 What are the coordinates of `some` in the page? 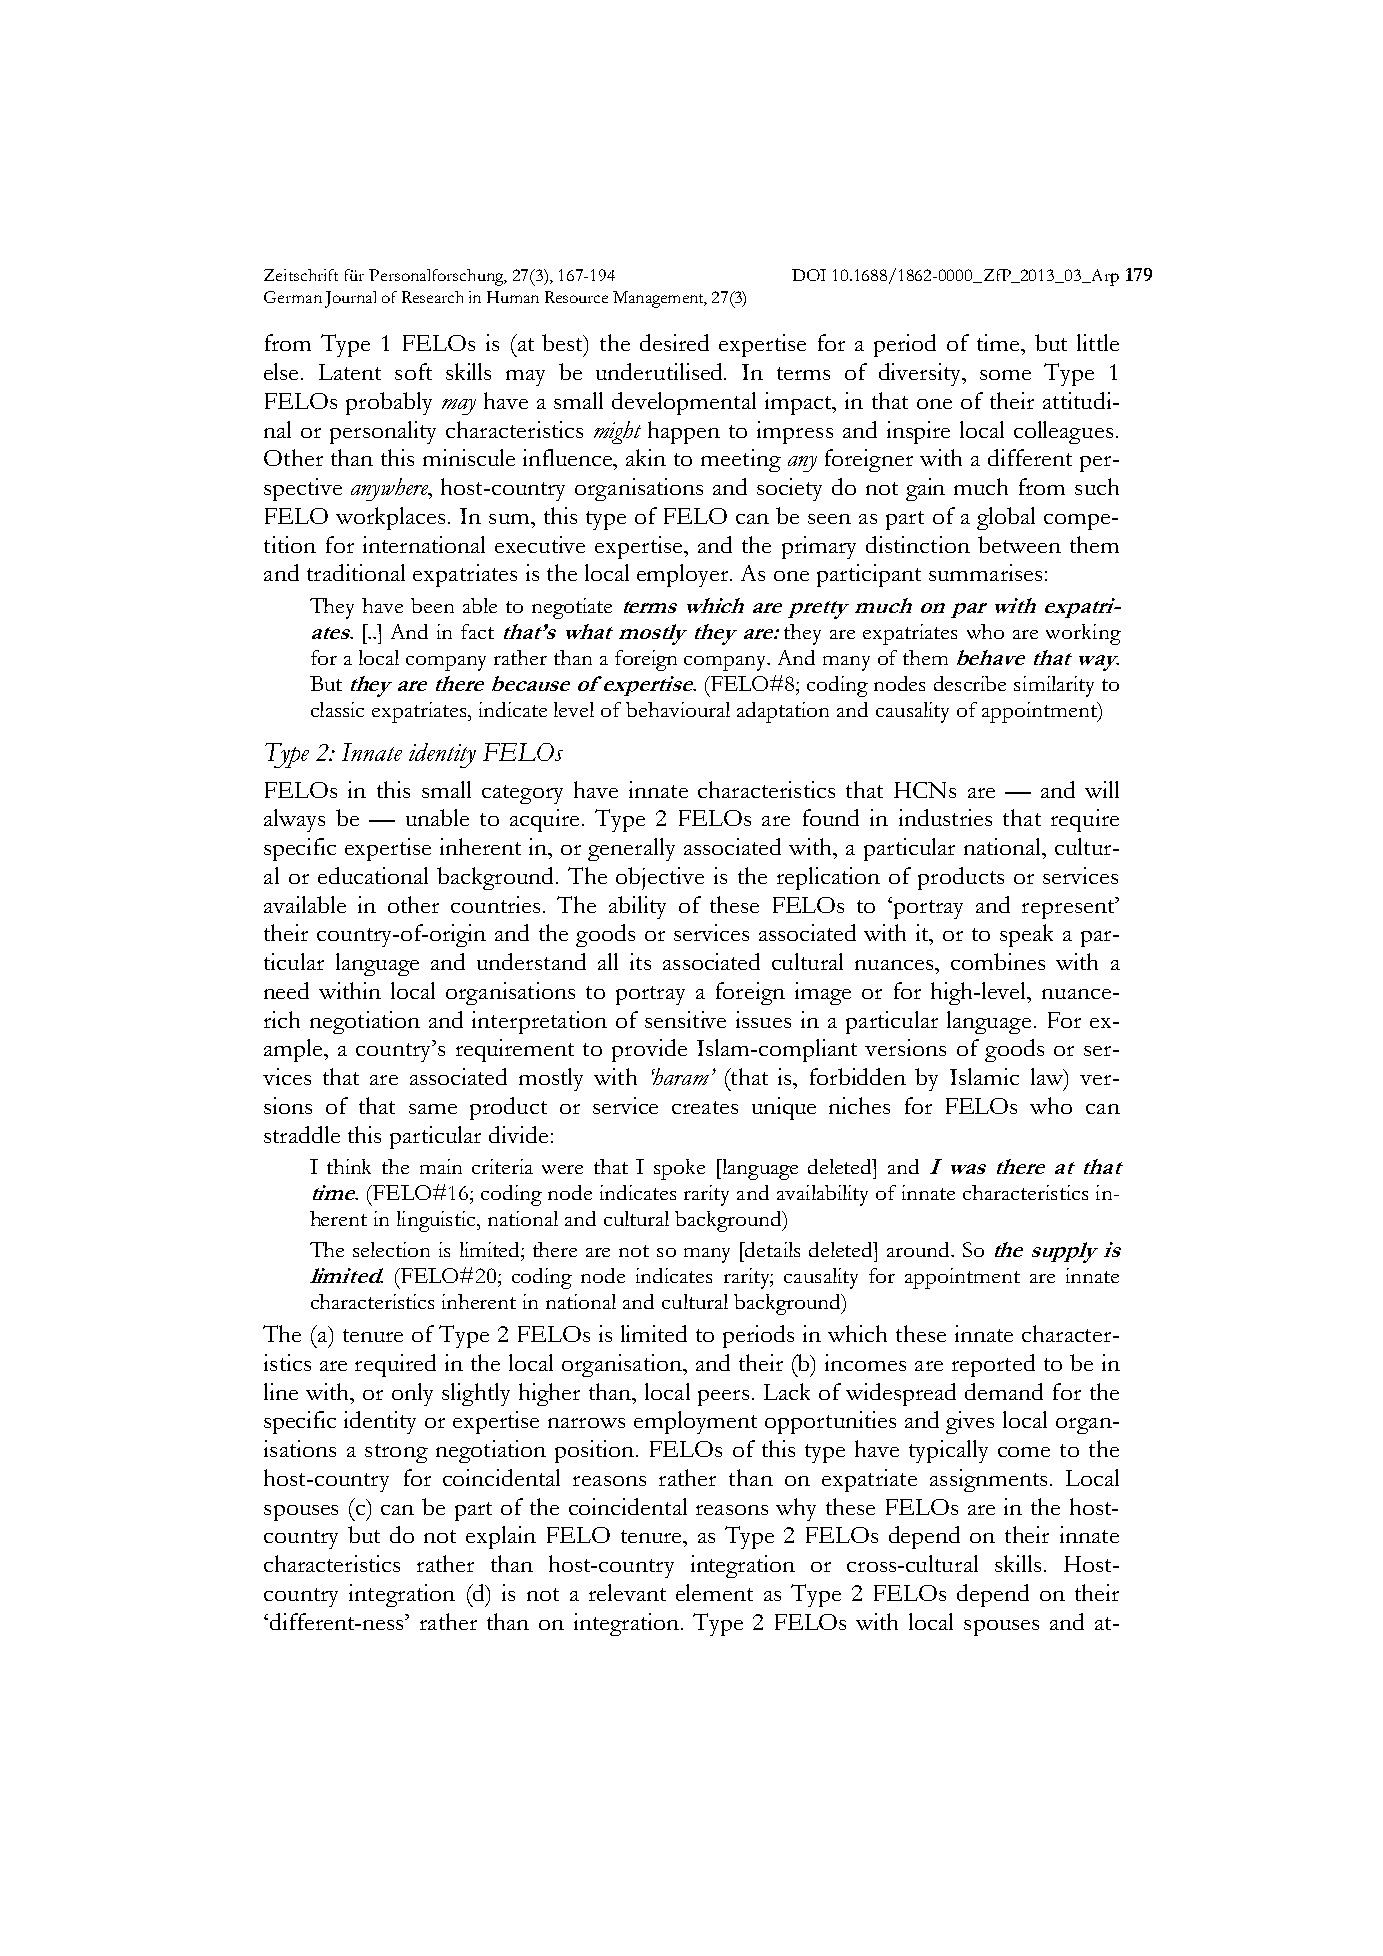 It's located at (1005, 375).
